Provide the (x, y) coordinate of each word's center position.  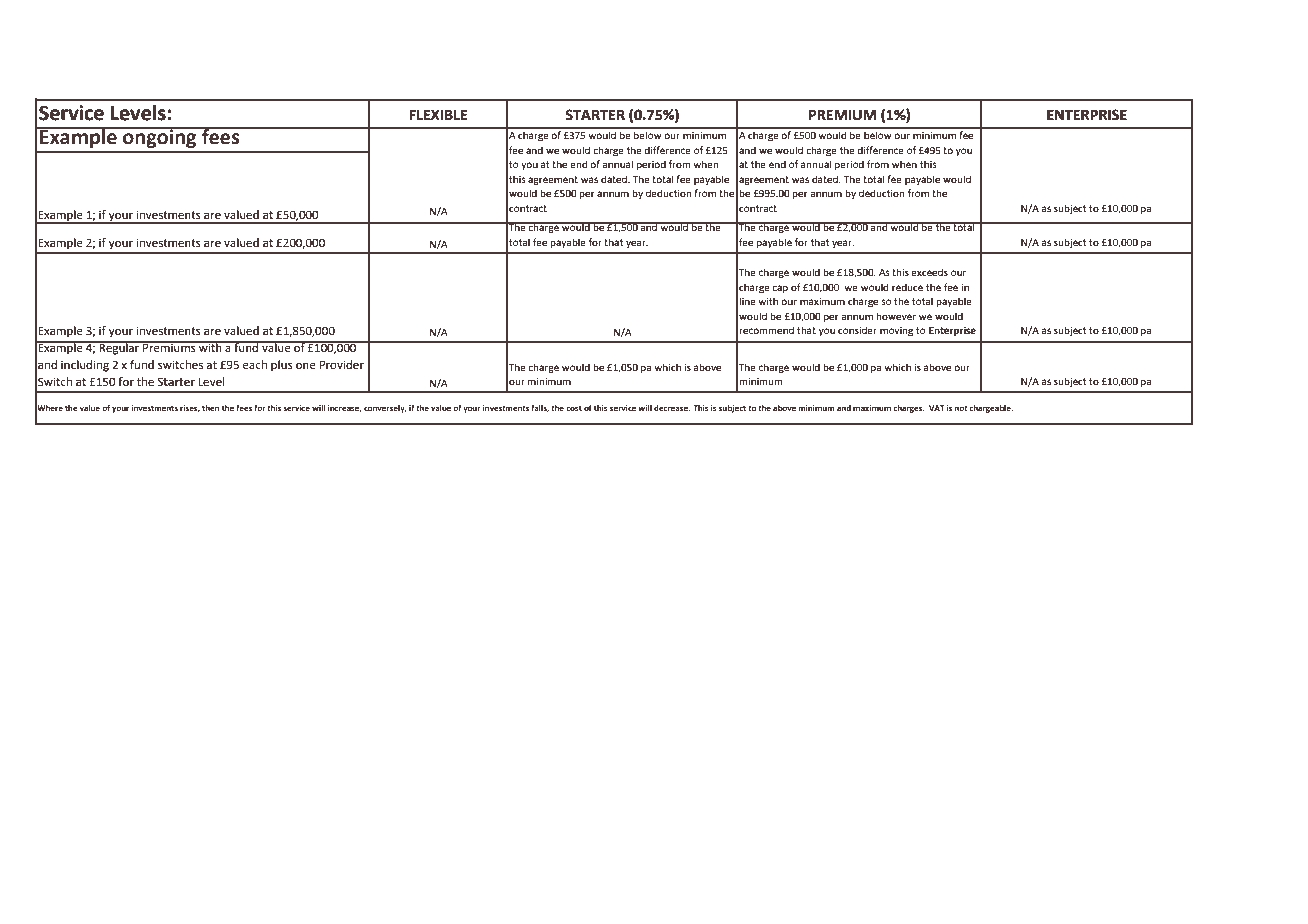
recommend (766, 330)
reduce (907, 287)
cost (574, 408)
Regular (120, 348)
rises (190, 408)
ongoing (160, 137)
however (896, 316)
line (747, 301)
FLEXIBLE (438, 115)
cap (780, 289)
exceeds (929, 272)
